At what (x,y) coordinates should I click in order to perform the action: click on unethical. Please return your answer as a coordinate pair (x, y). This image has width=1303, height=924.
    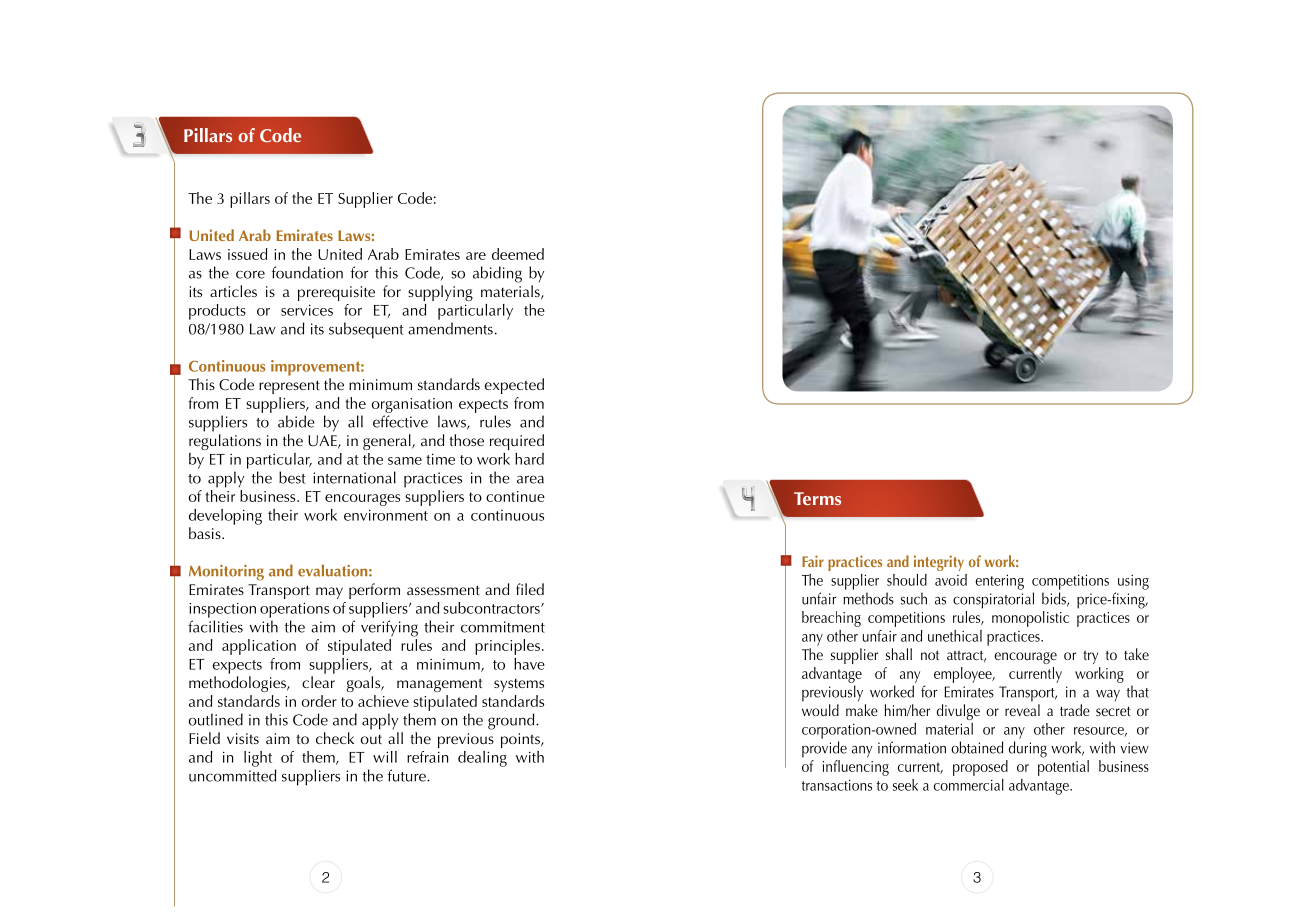
    Looking at the image, I should click on (955, 636).
